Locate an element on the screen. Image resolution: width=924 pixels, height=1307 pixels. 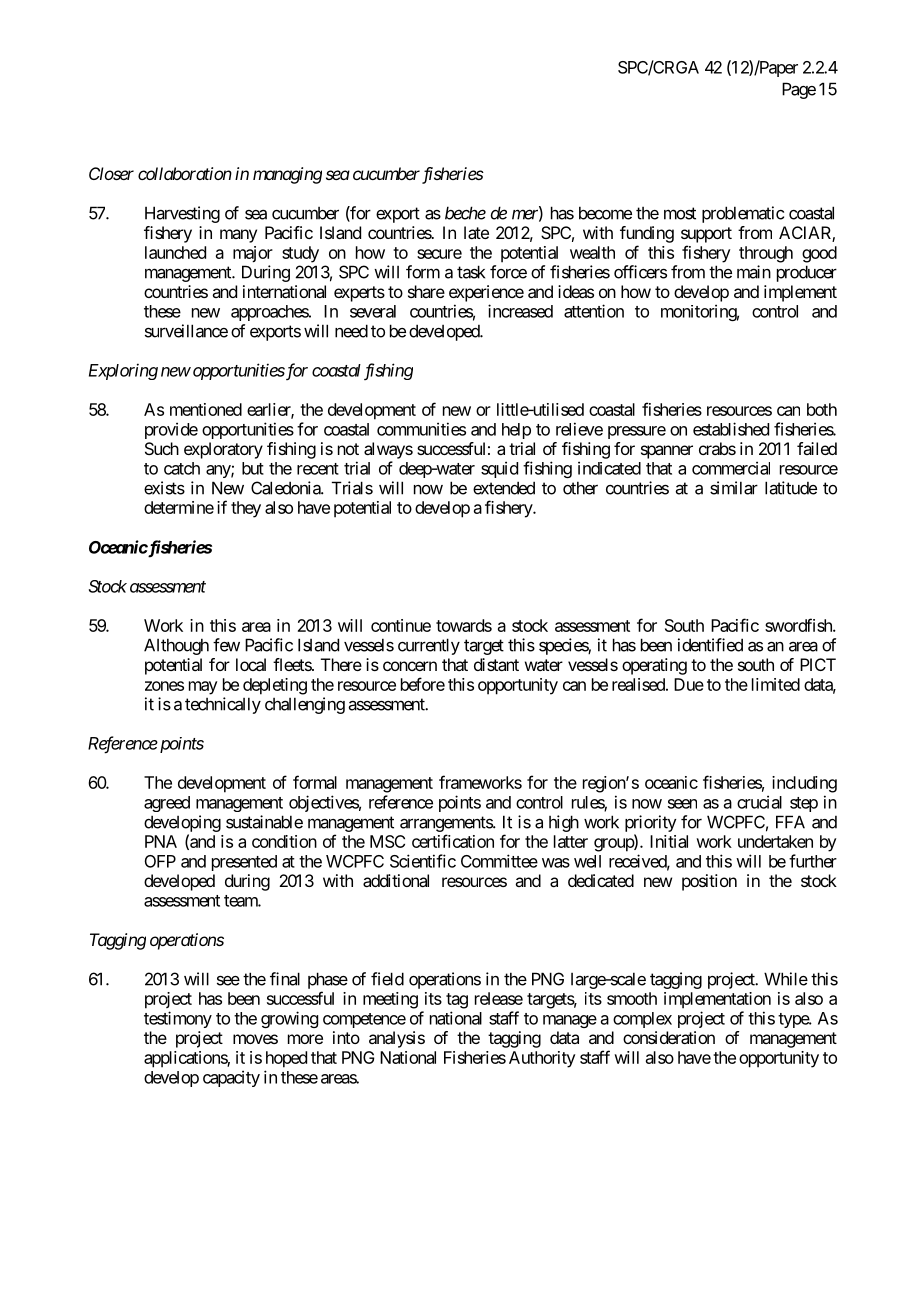
testimony is located at coordinates (178, 1019).
